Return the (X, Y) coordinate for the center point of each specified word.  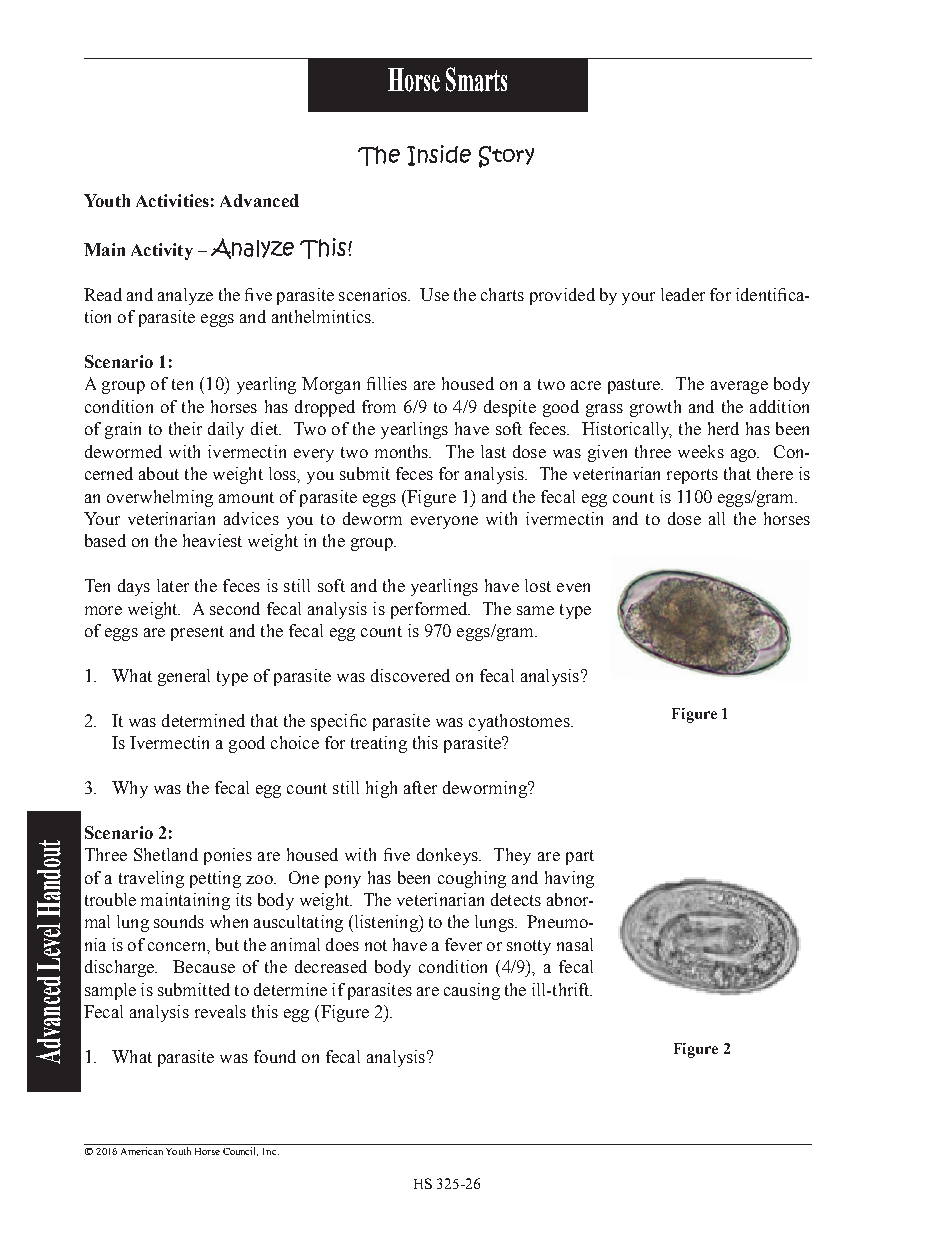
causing (472, 991)
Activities (172, 200)
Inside (439, 155)
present (197, 633)
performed (430, 610)
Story (506, 157)
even (573, 587)
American (142, 1151)
